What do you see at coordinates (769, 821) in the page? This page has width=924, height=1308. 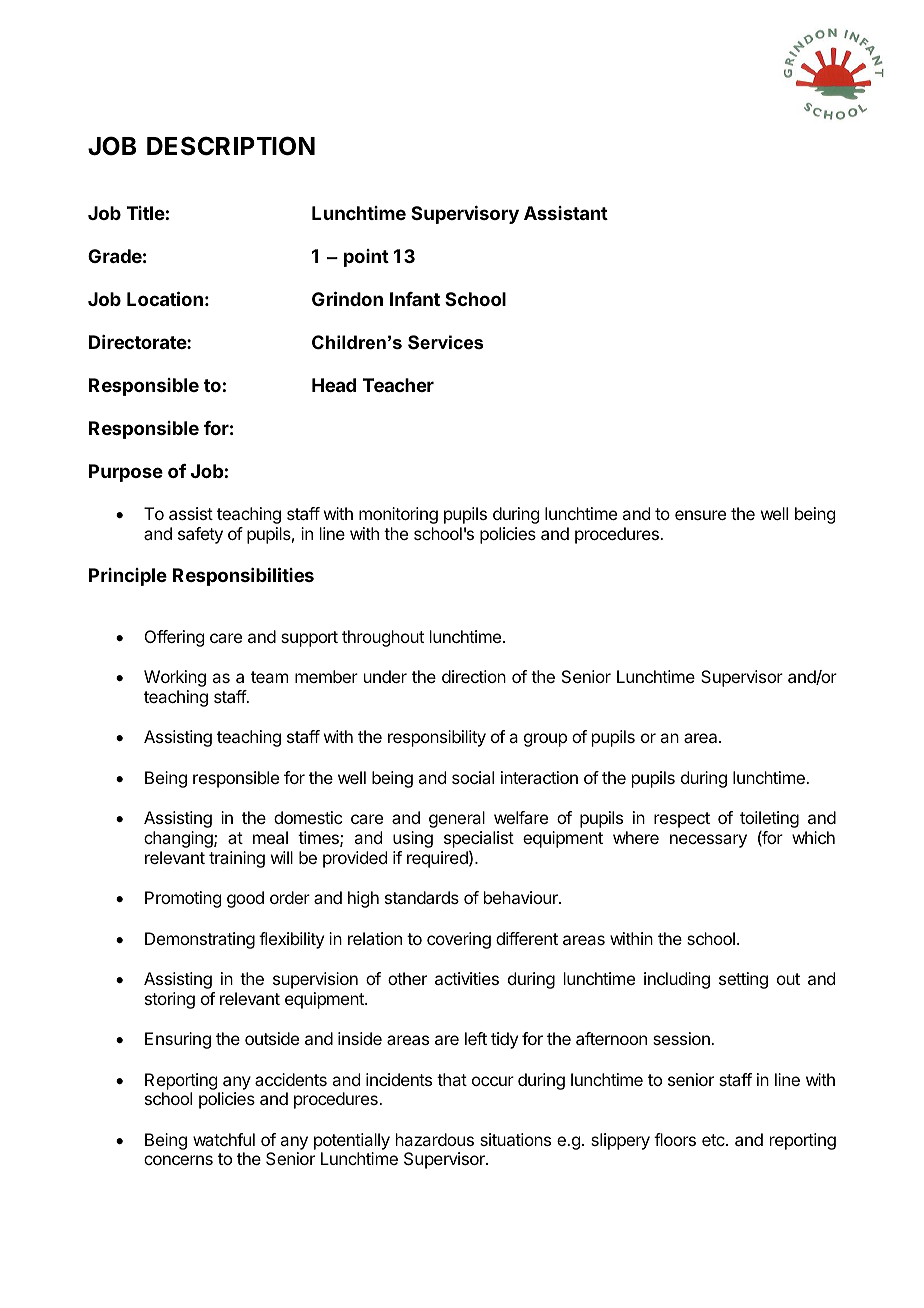 I see `toileting` at bounding box center [769, 821].
